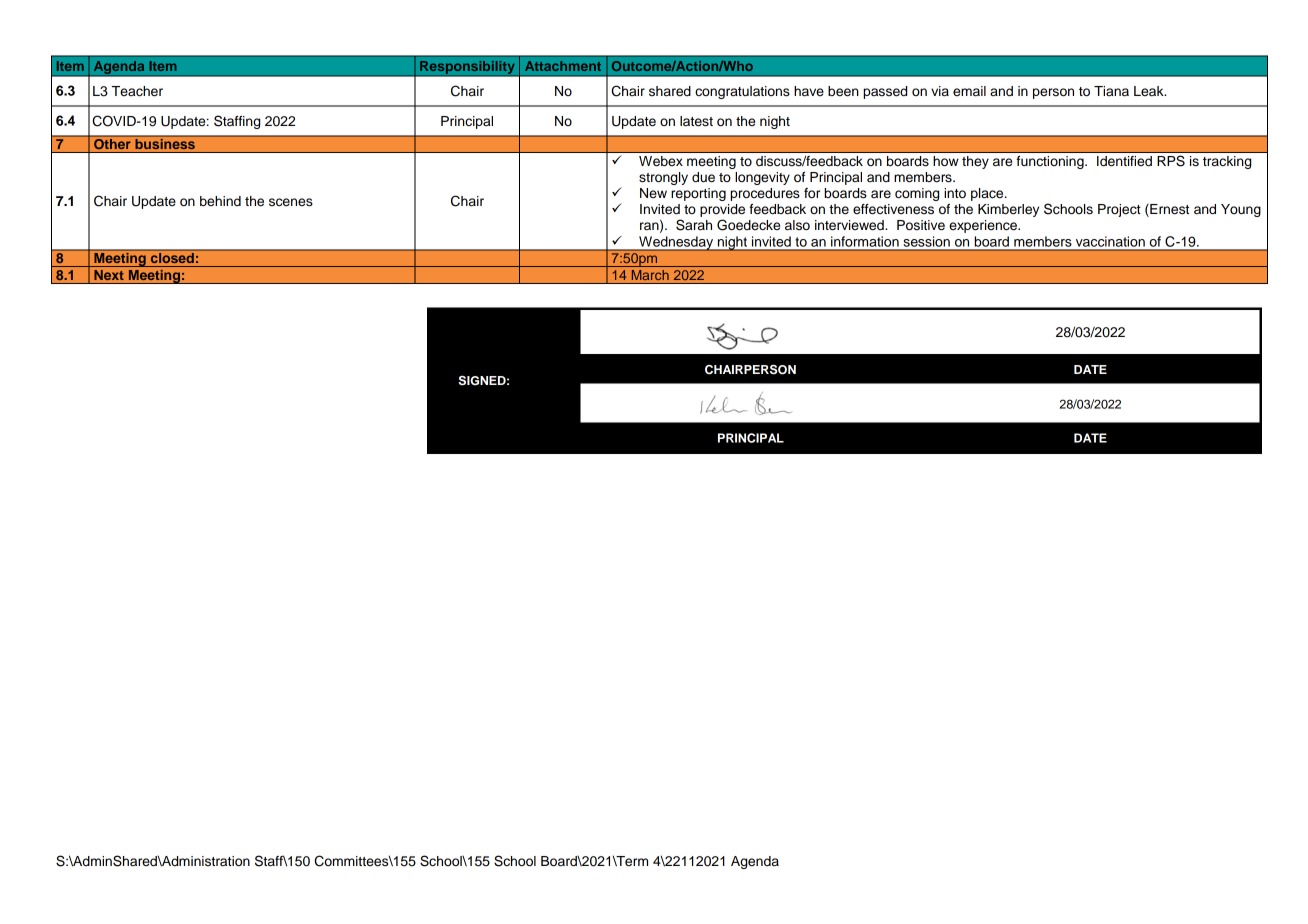  What do you see at coordinates (696, 121) in the screenshot?
I see `latest` at bounding box center [696, 121].
